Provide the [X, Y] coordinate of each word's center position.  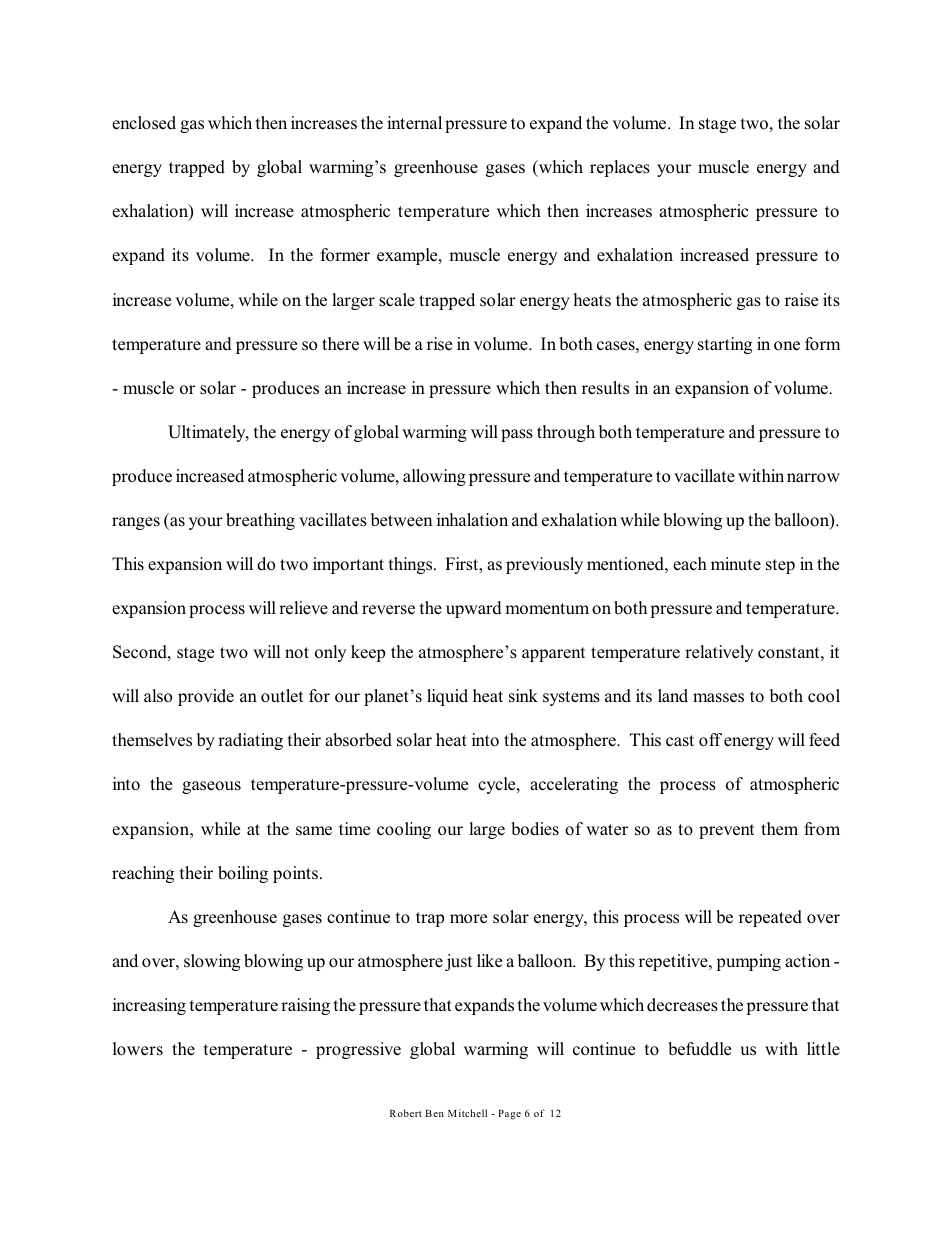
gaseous [211, 787]
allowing [434, 477]
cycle [498, 785]
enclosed [144, 123]
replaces [620, 168]
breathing [260, 521]
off [710, 740]
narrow [813, 478]
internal [414, 122]
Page [509, 1115]
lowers [138, 1049]
